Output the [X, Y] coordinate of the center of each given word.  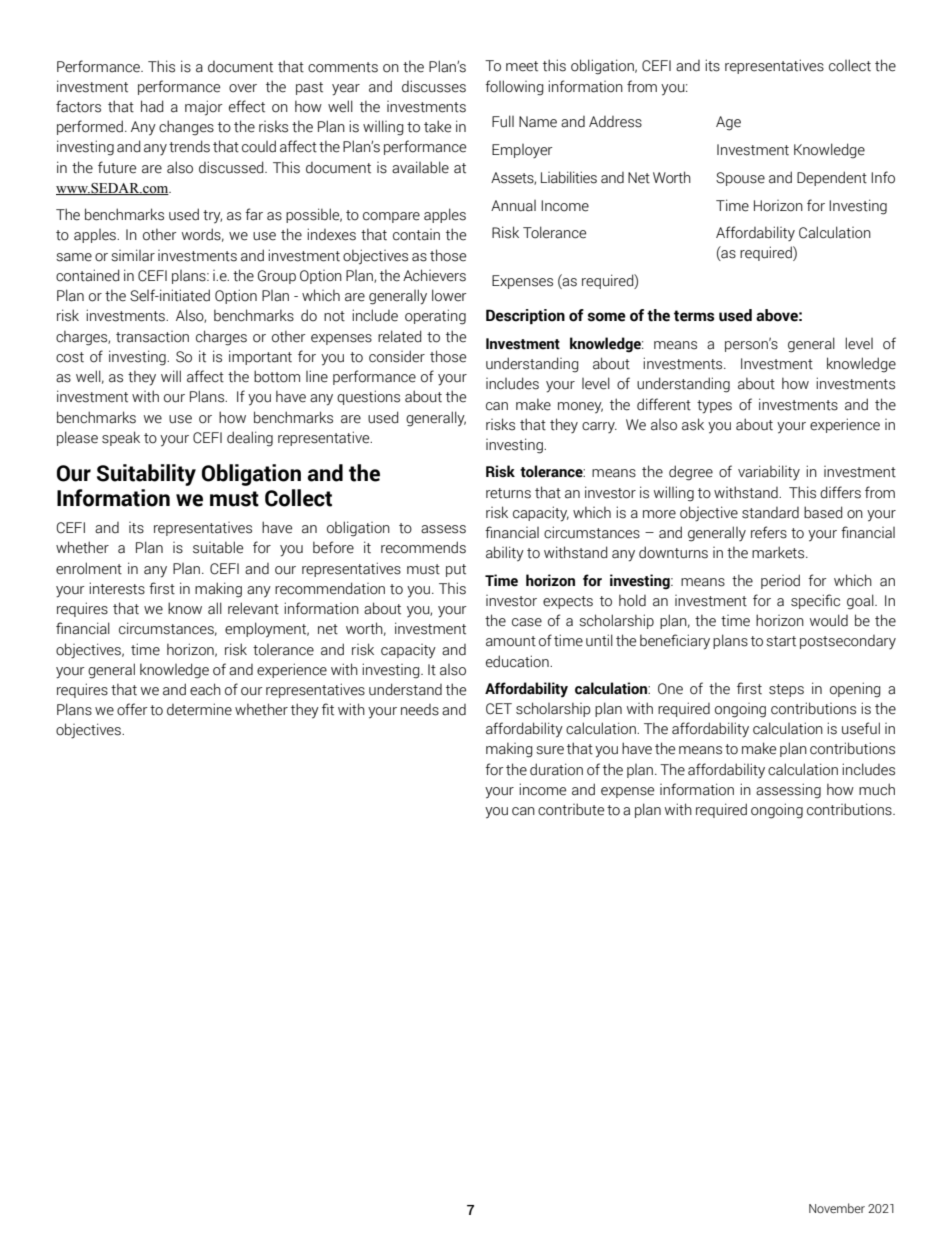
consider [397, 356]
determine [199, 709]
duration [556, 769]
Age [728, 123]
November [837, 1208]
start [781, 641]
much [877, 789]
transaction [152, 337]
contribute [571, 809]
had [152, 106]
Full [503, 121]
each [205, 689]
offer [132, 709]
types [714, 407]
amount [511, 641]
